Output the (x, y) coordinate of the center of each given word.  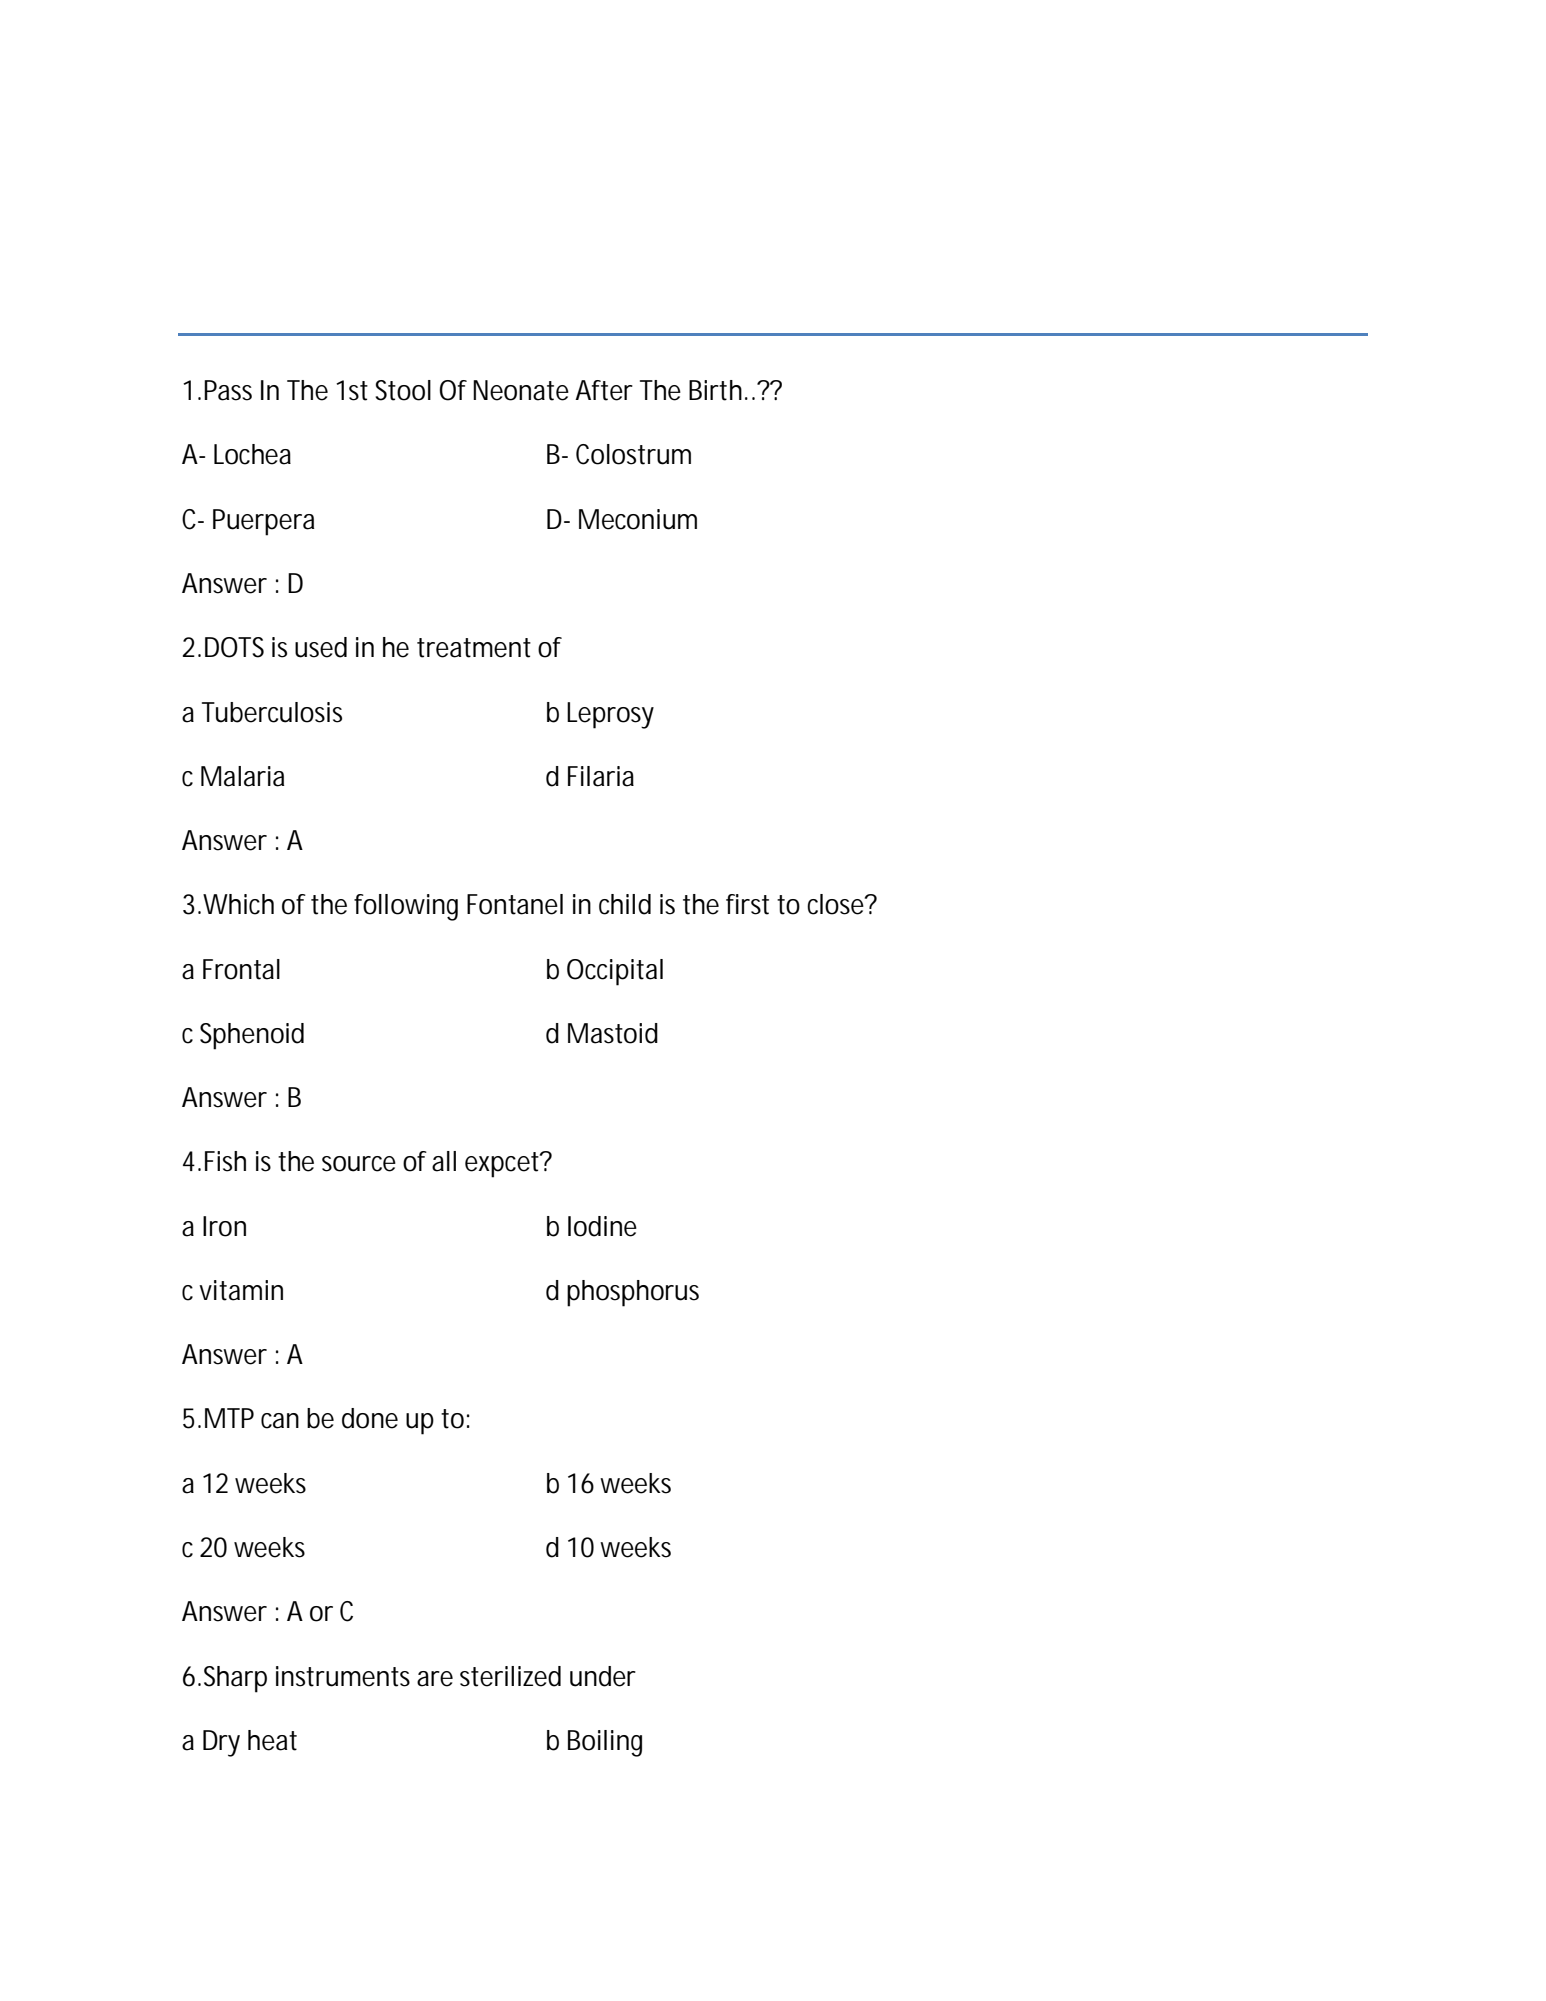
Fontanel (515, 904)
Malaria (242, 776)
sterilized (510, 1676)
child (625, 904)
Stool (403, 390)
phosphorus (633, 1293)
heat (272, 1740)
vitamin (241, 1290)
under (603, 1676)
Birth (715, 390)
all (444, 1161)
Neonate (521, 390)
